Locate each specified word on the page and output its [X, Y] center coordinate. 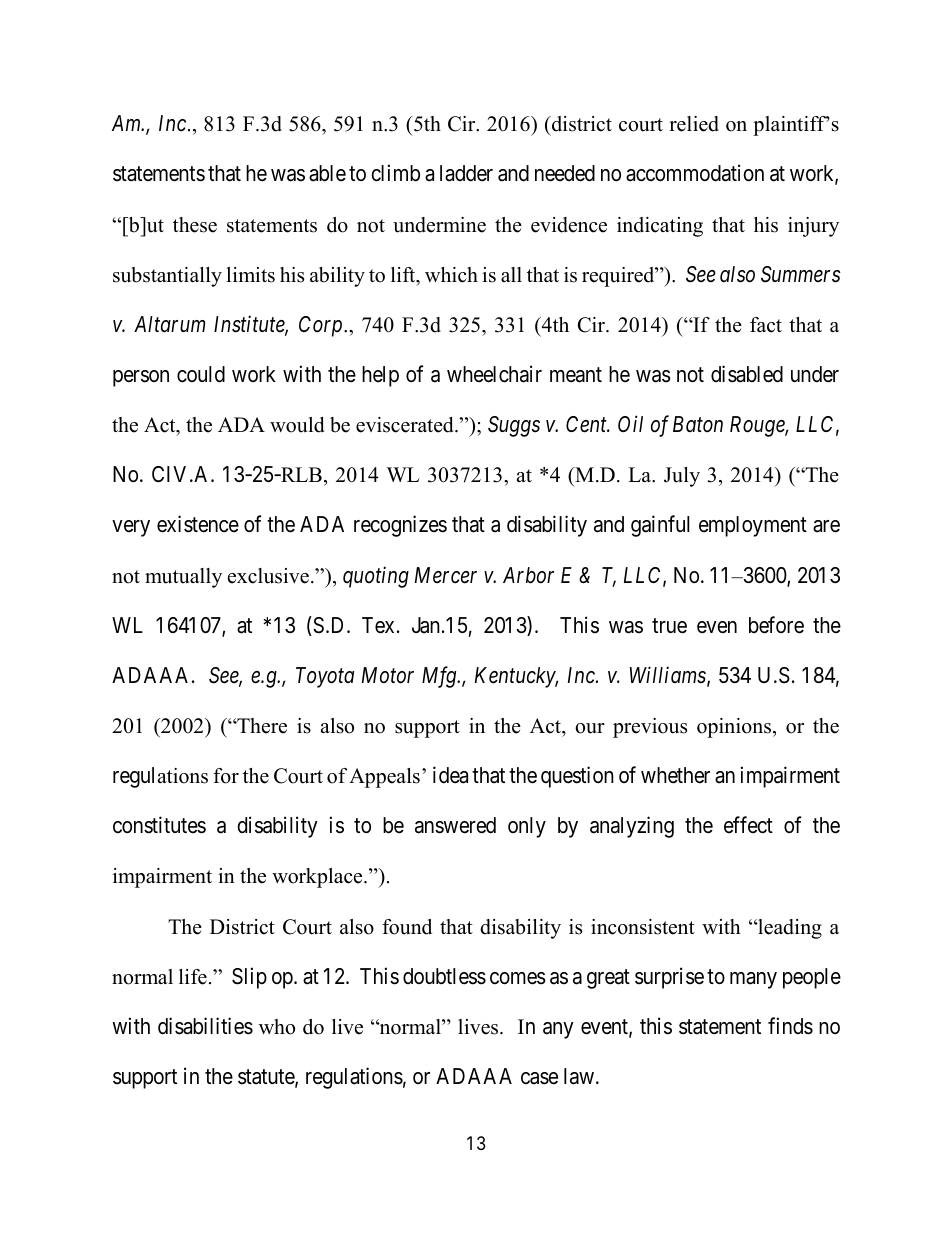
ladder [466, 173]
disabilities [205, 1026]
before [776, 625]
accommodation [695, 173]
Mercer [446, 575]
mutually [183, 578]
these [195, 225]
